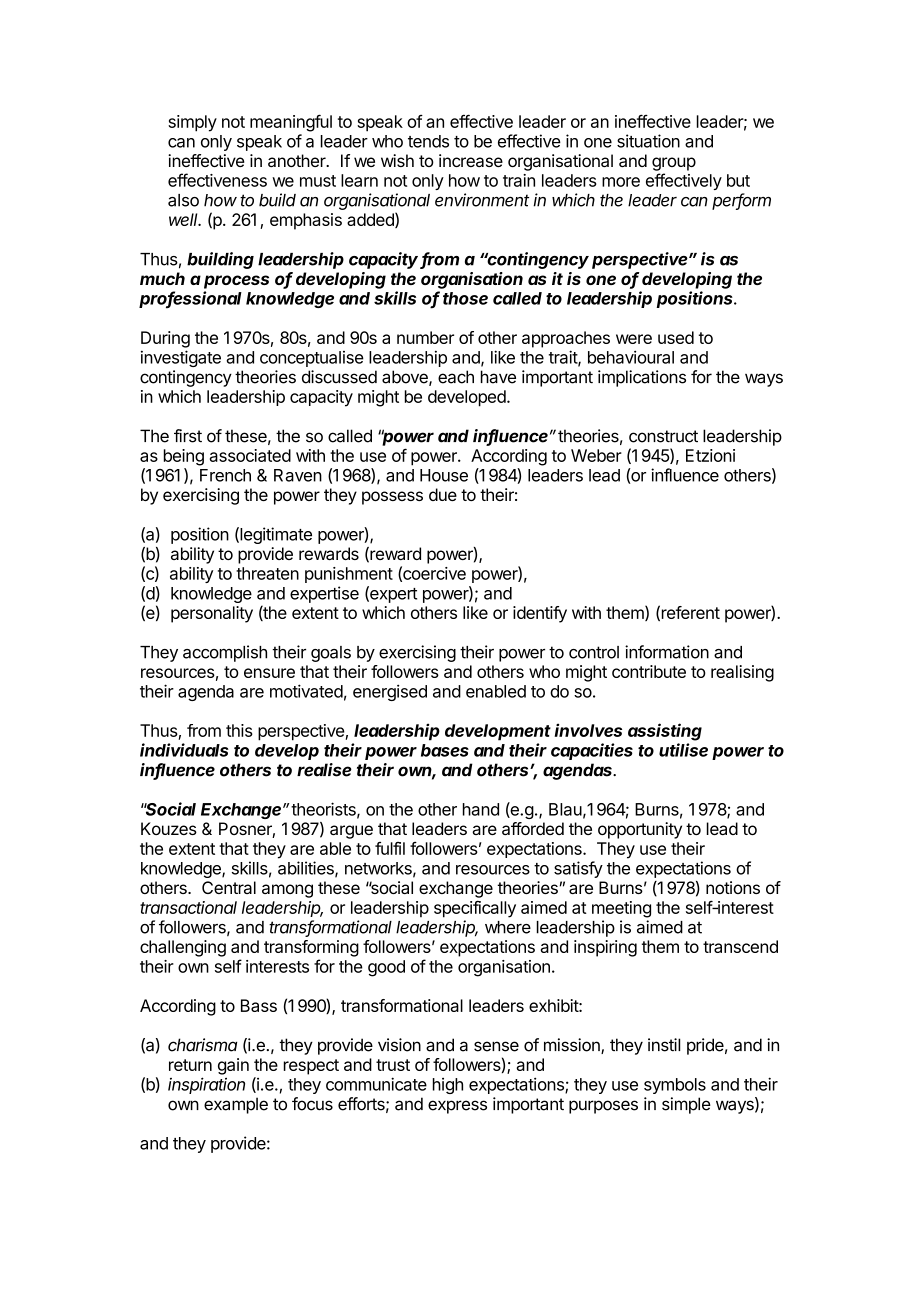  I want to click on identify, so click(540, 614).
